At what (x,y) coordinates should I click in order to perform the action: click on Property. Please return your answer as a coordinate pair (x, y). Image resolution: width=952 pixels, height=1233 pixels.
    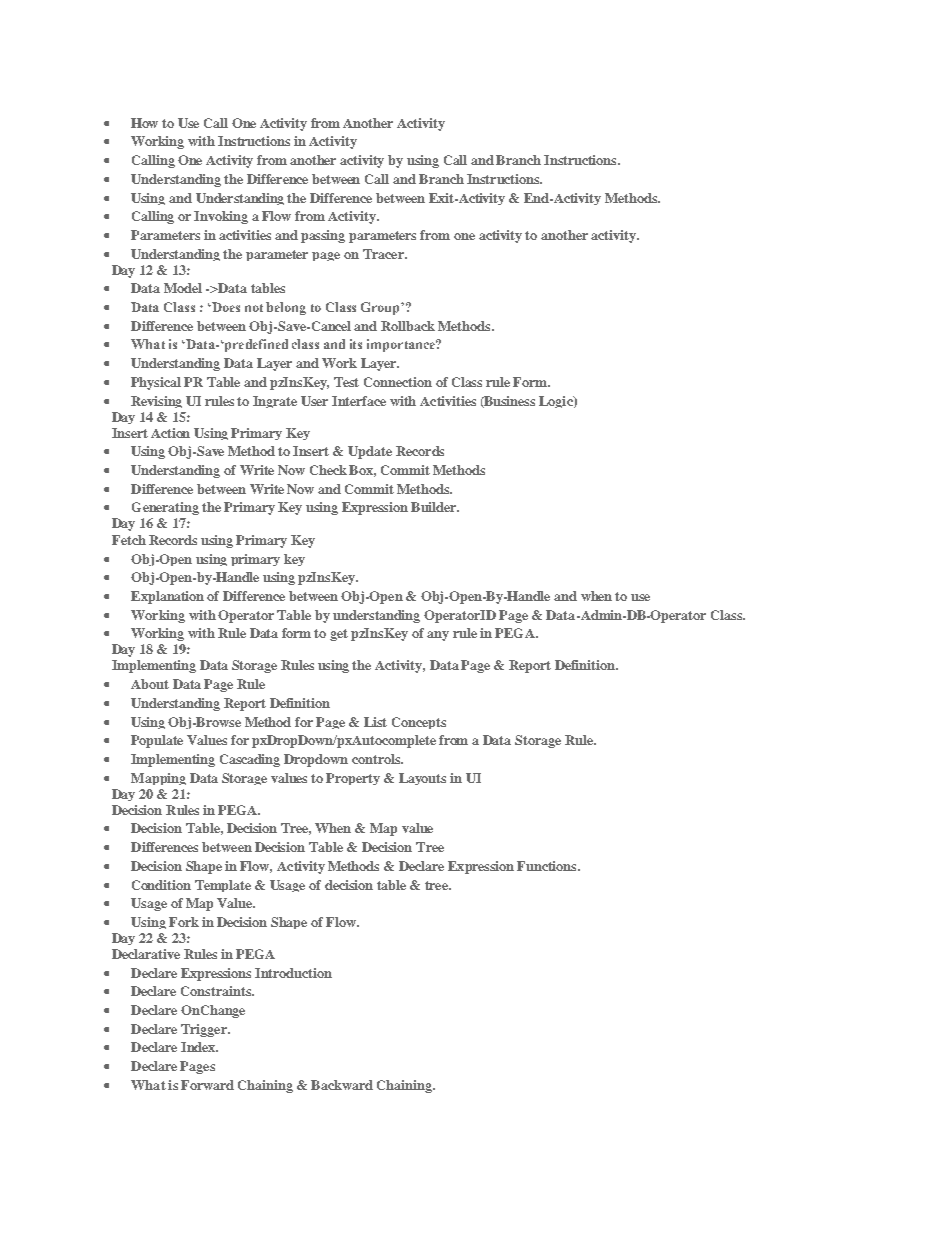
    Looking at the image, I should click on (353, 779).
